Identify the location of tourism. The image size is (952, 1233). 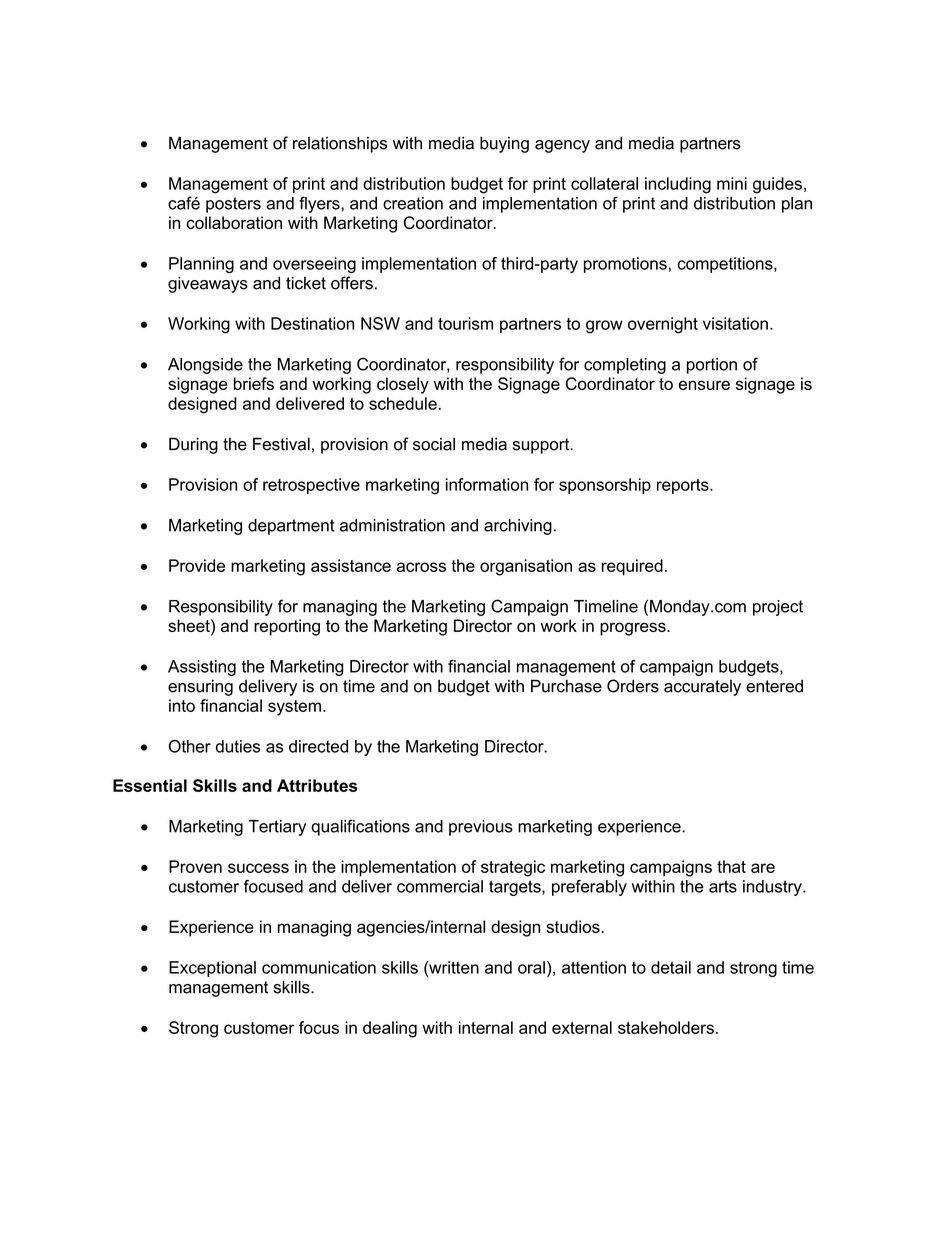
(465, 323).
